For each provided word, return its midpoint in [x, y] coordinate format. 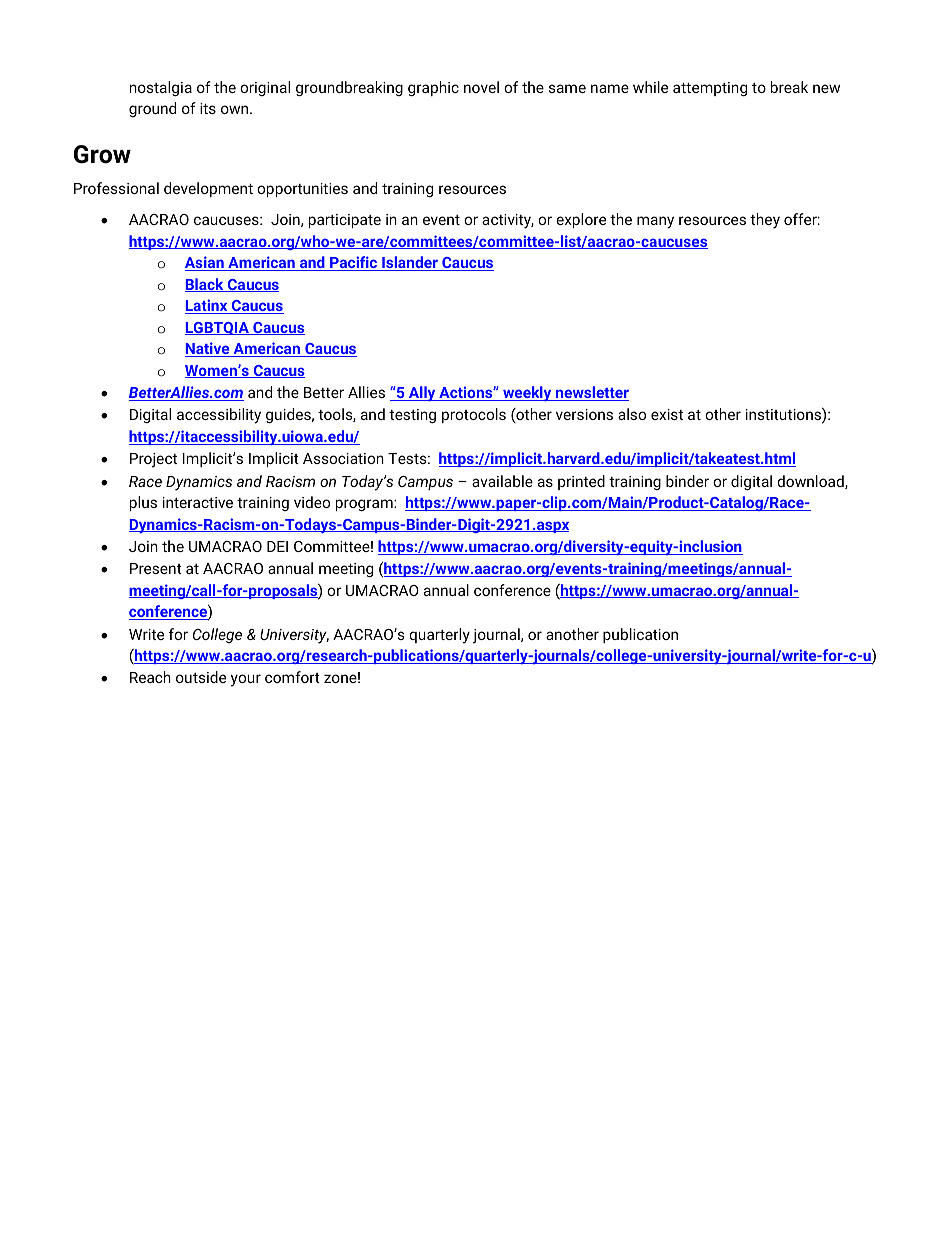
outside [201, 677]
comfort [292, 677]
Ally [422, 393]
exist [667, 414]
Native [208, 349]
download [811, 482]
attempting [710, 89]
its [208, 108]
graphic [433, 88]
